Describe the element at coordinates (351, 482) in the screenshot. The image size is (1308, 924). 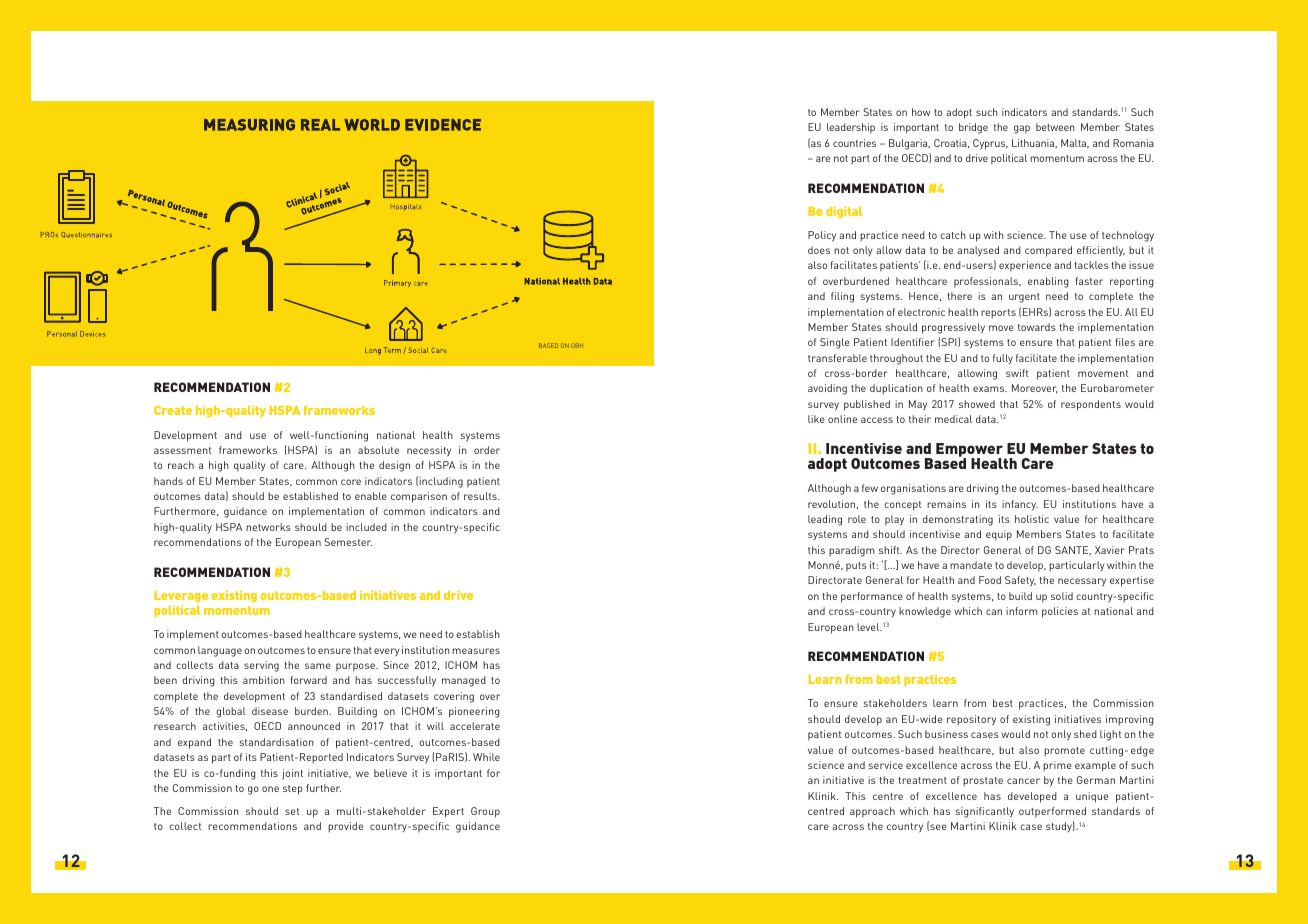
I see `core` at that location.
